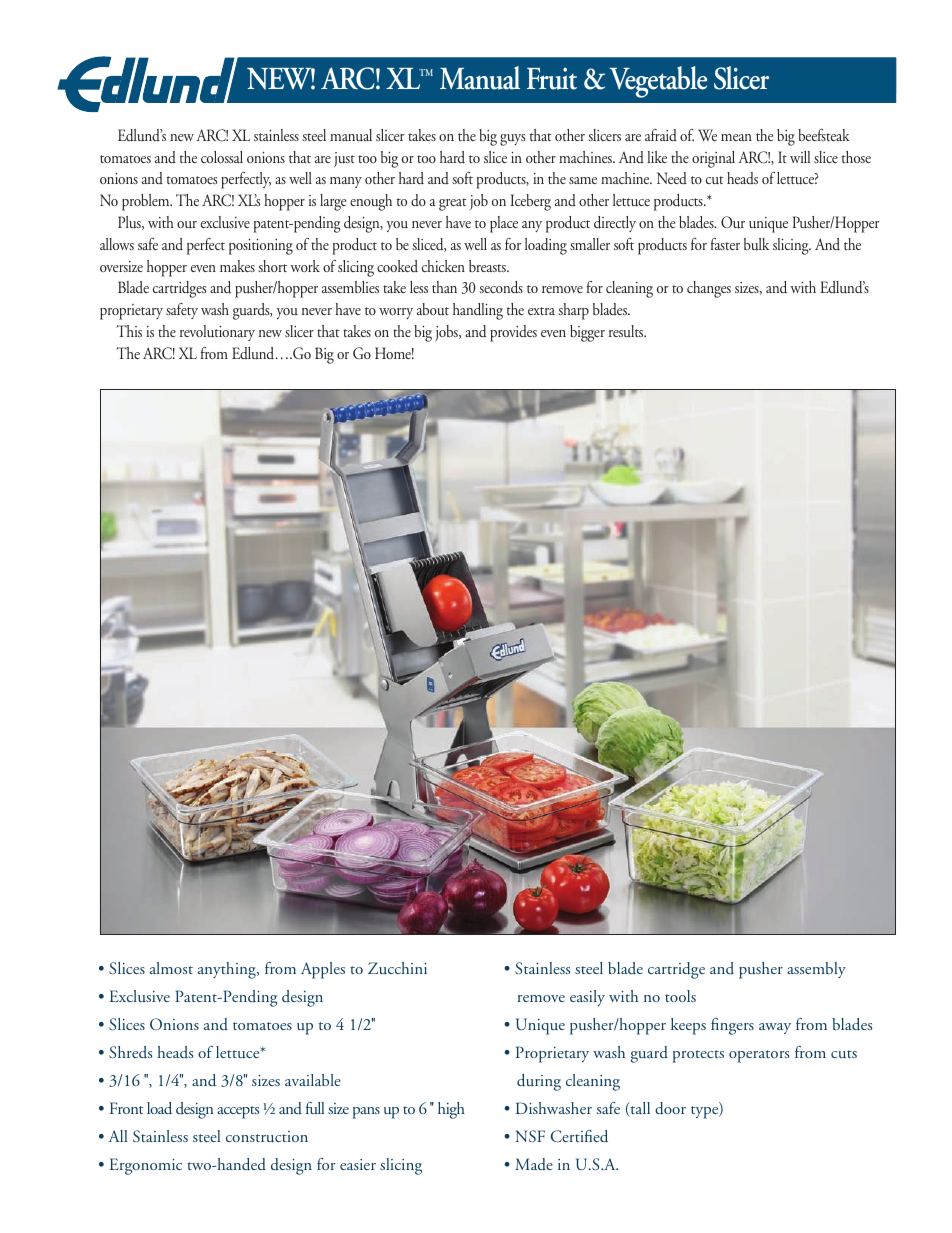 The width and height of the document is (952, 1233). What do you see at coordinates (171, 968) in the document?
I see `almost` at bounding box center [171, 968].
